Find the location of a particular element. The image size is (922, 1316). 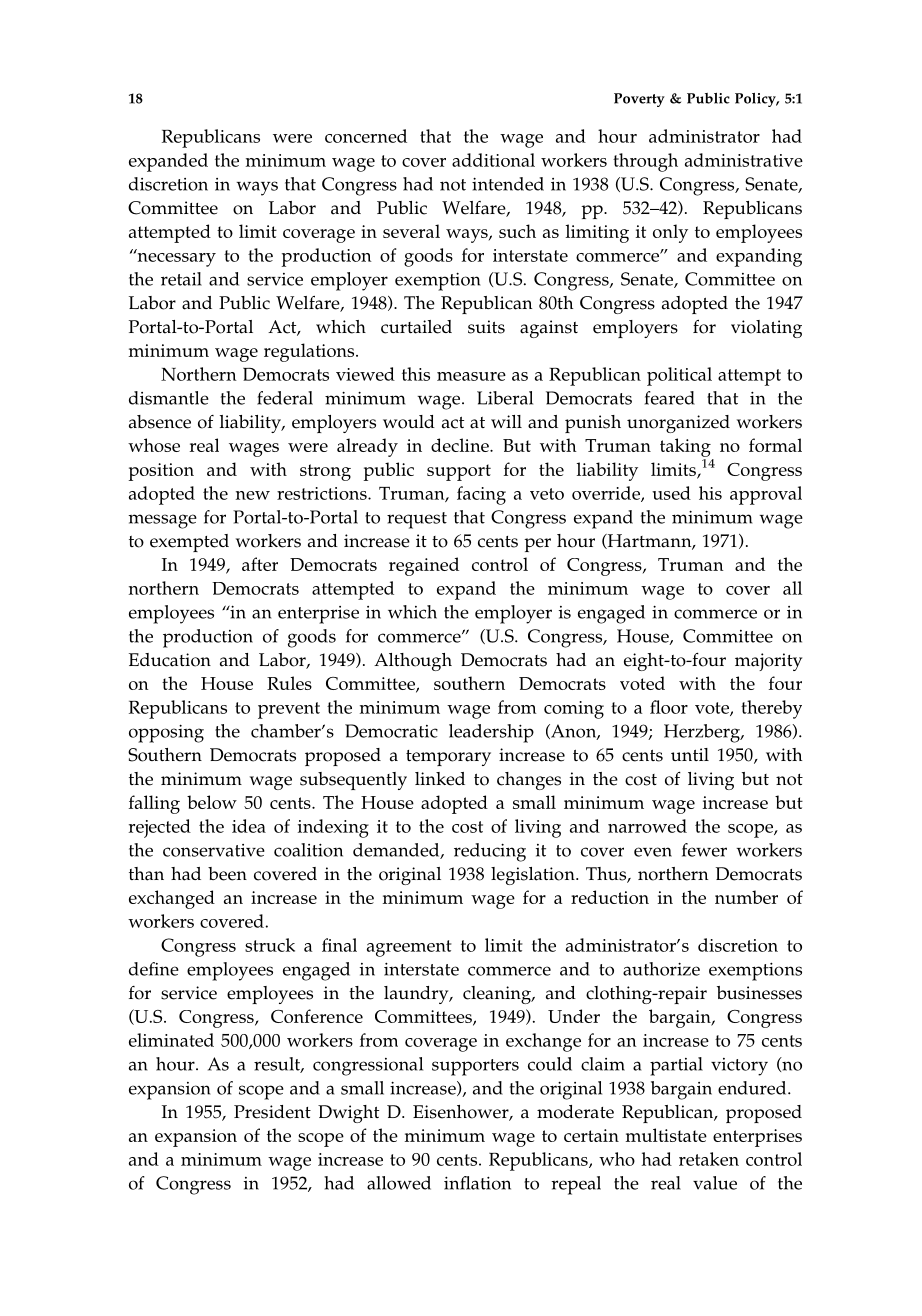

President is located at coordinates (272, 1112).
